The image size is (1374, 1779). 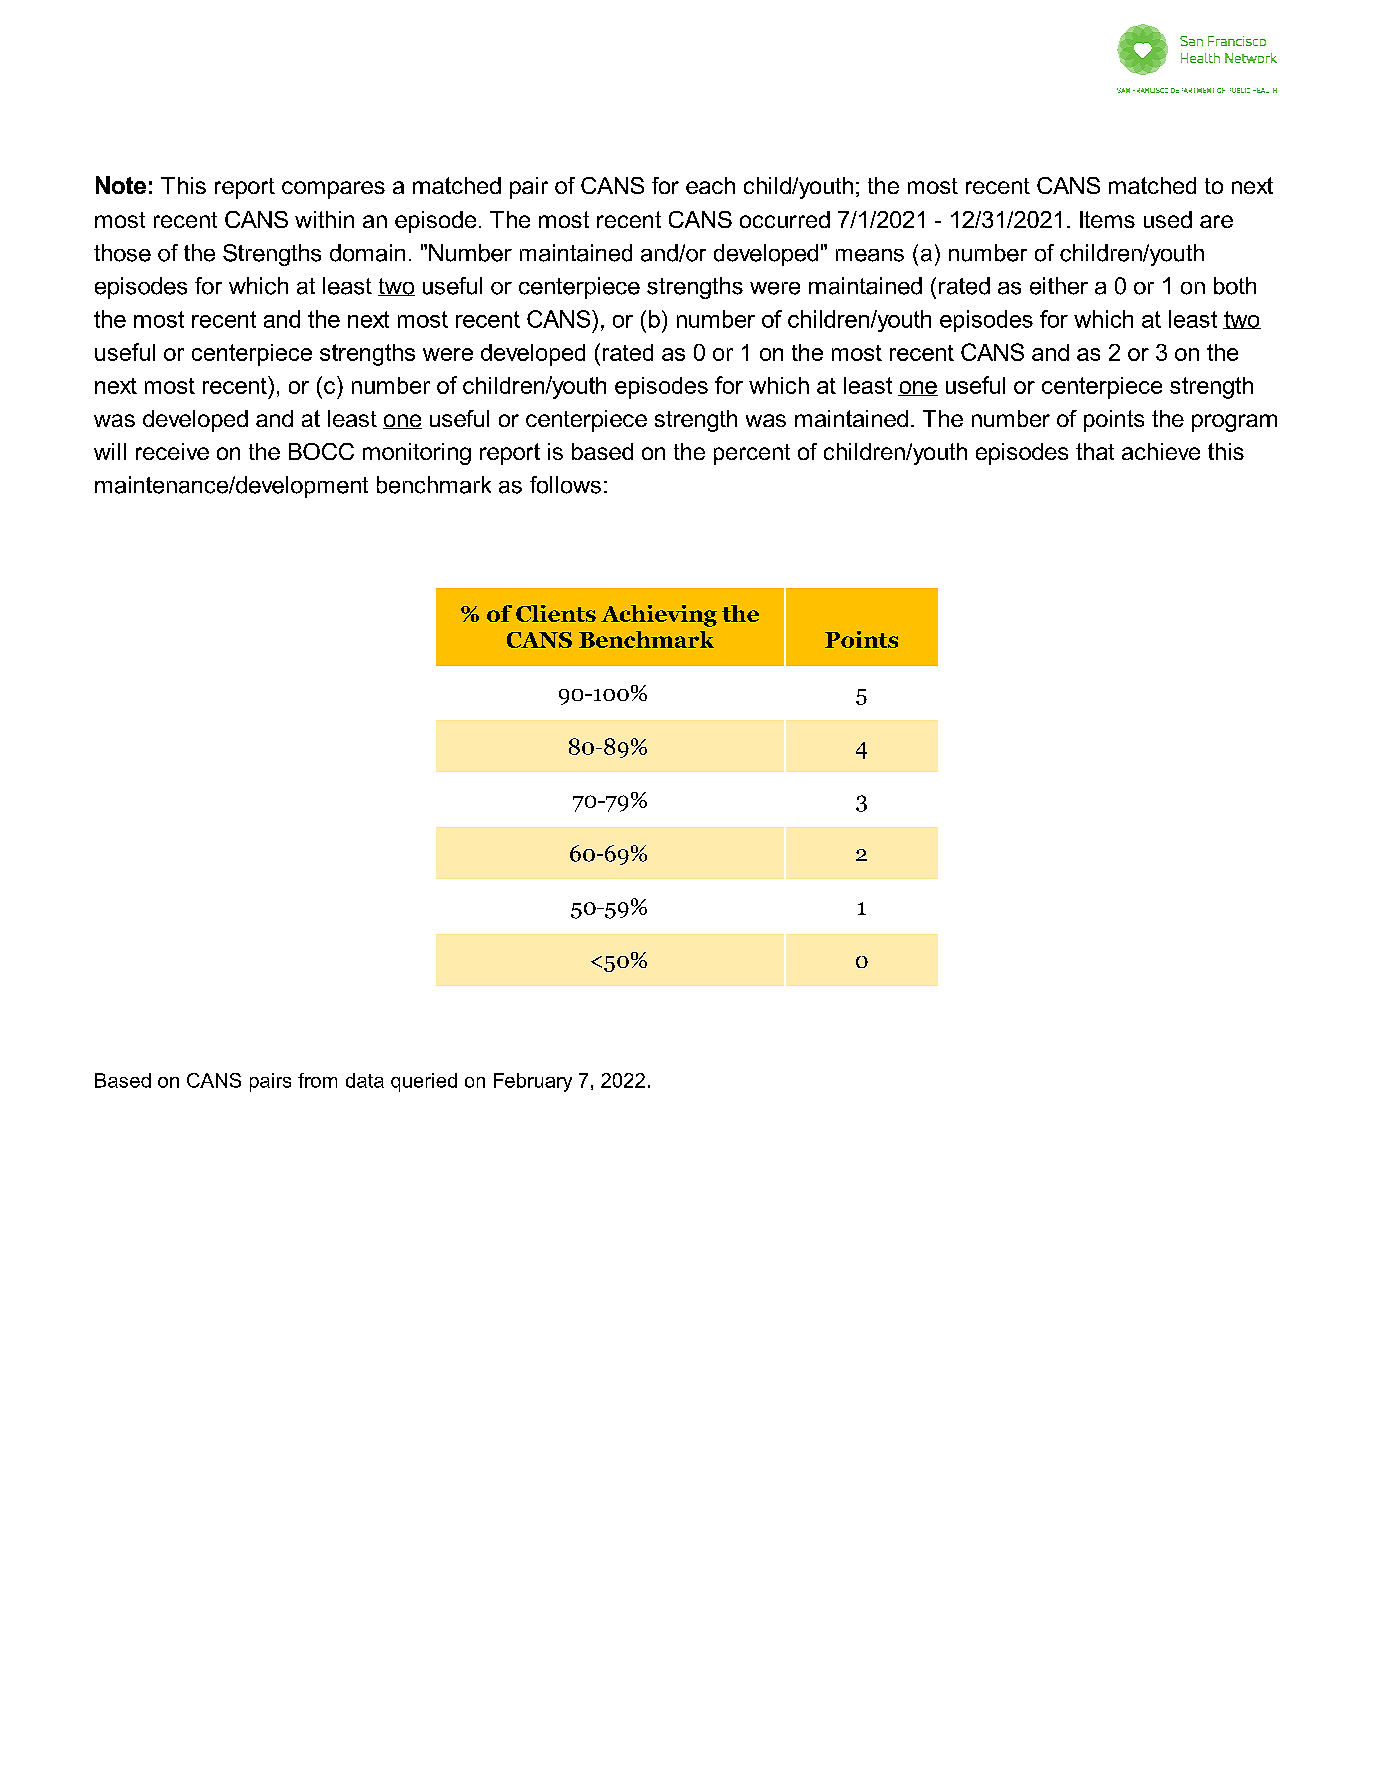 I want to click on Items, so click(x=1107, y=219).
